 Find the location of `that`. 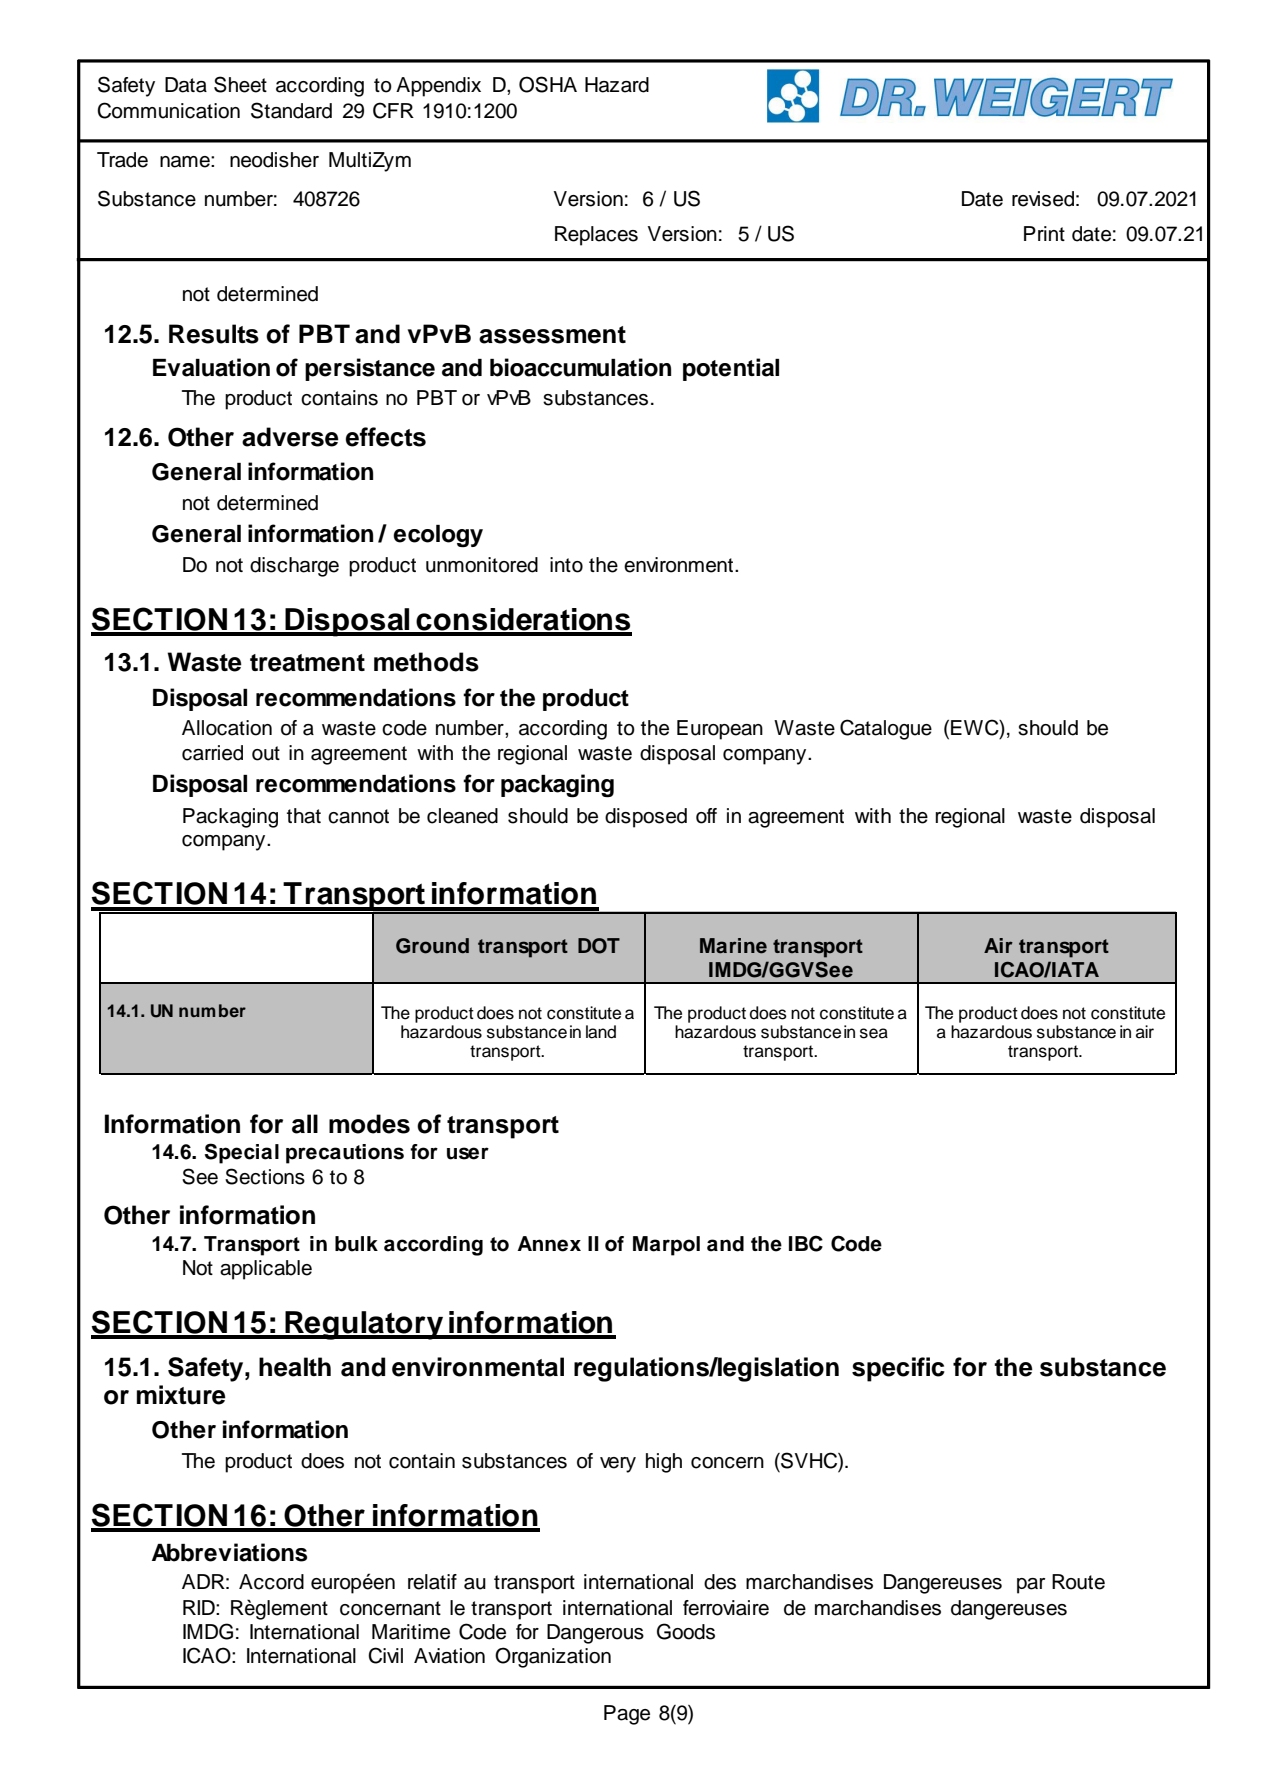

that is located at coordinates (304, 816).
